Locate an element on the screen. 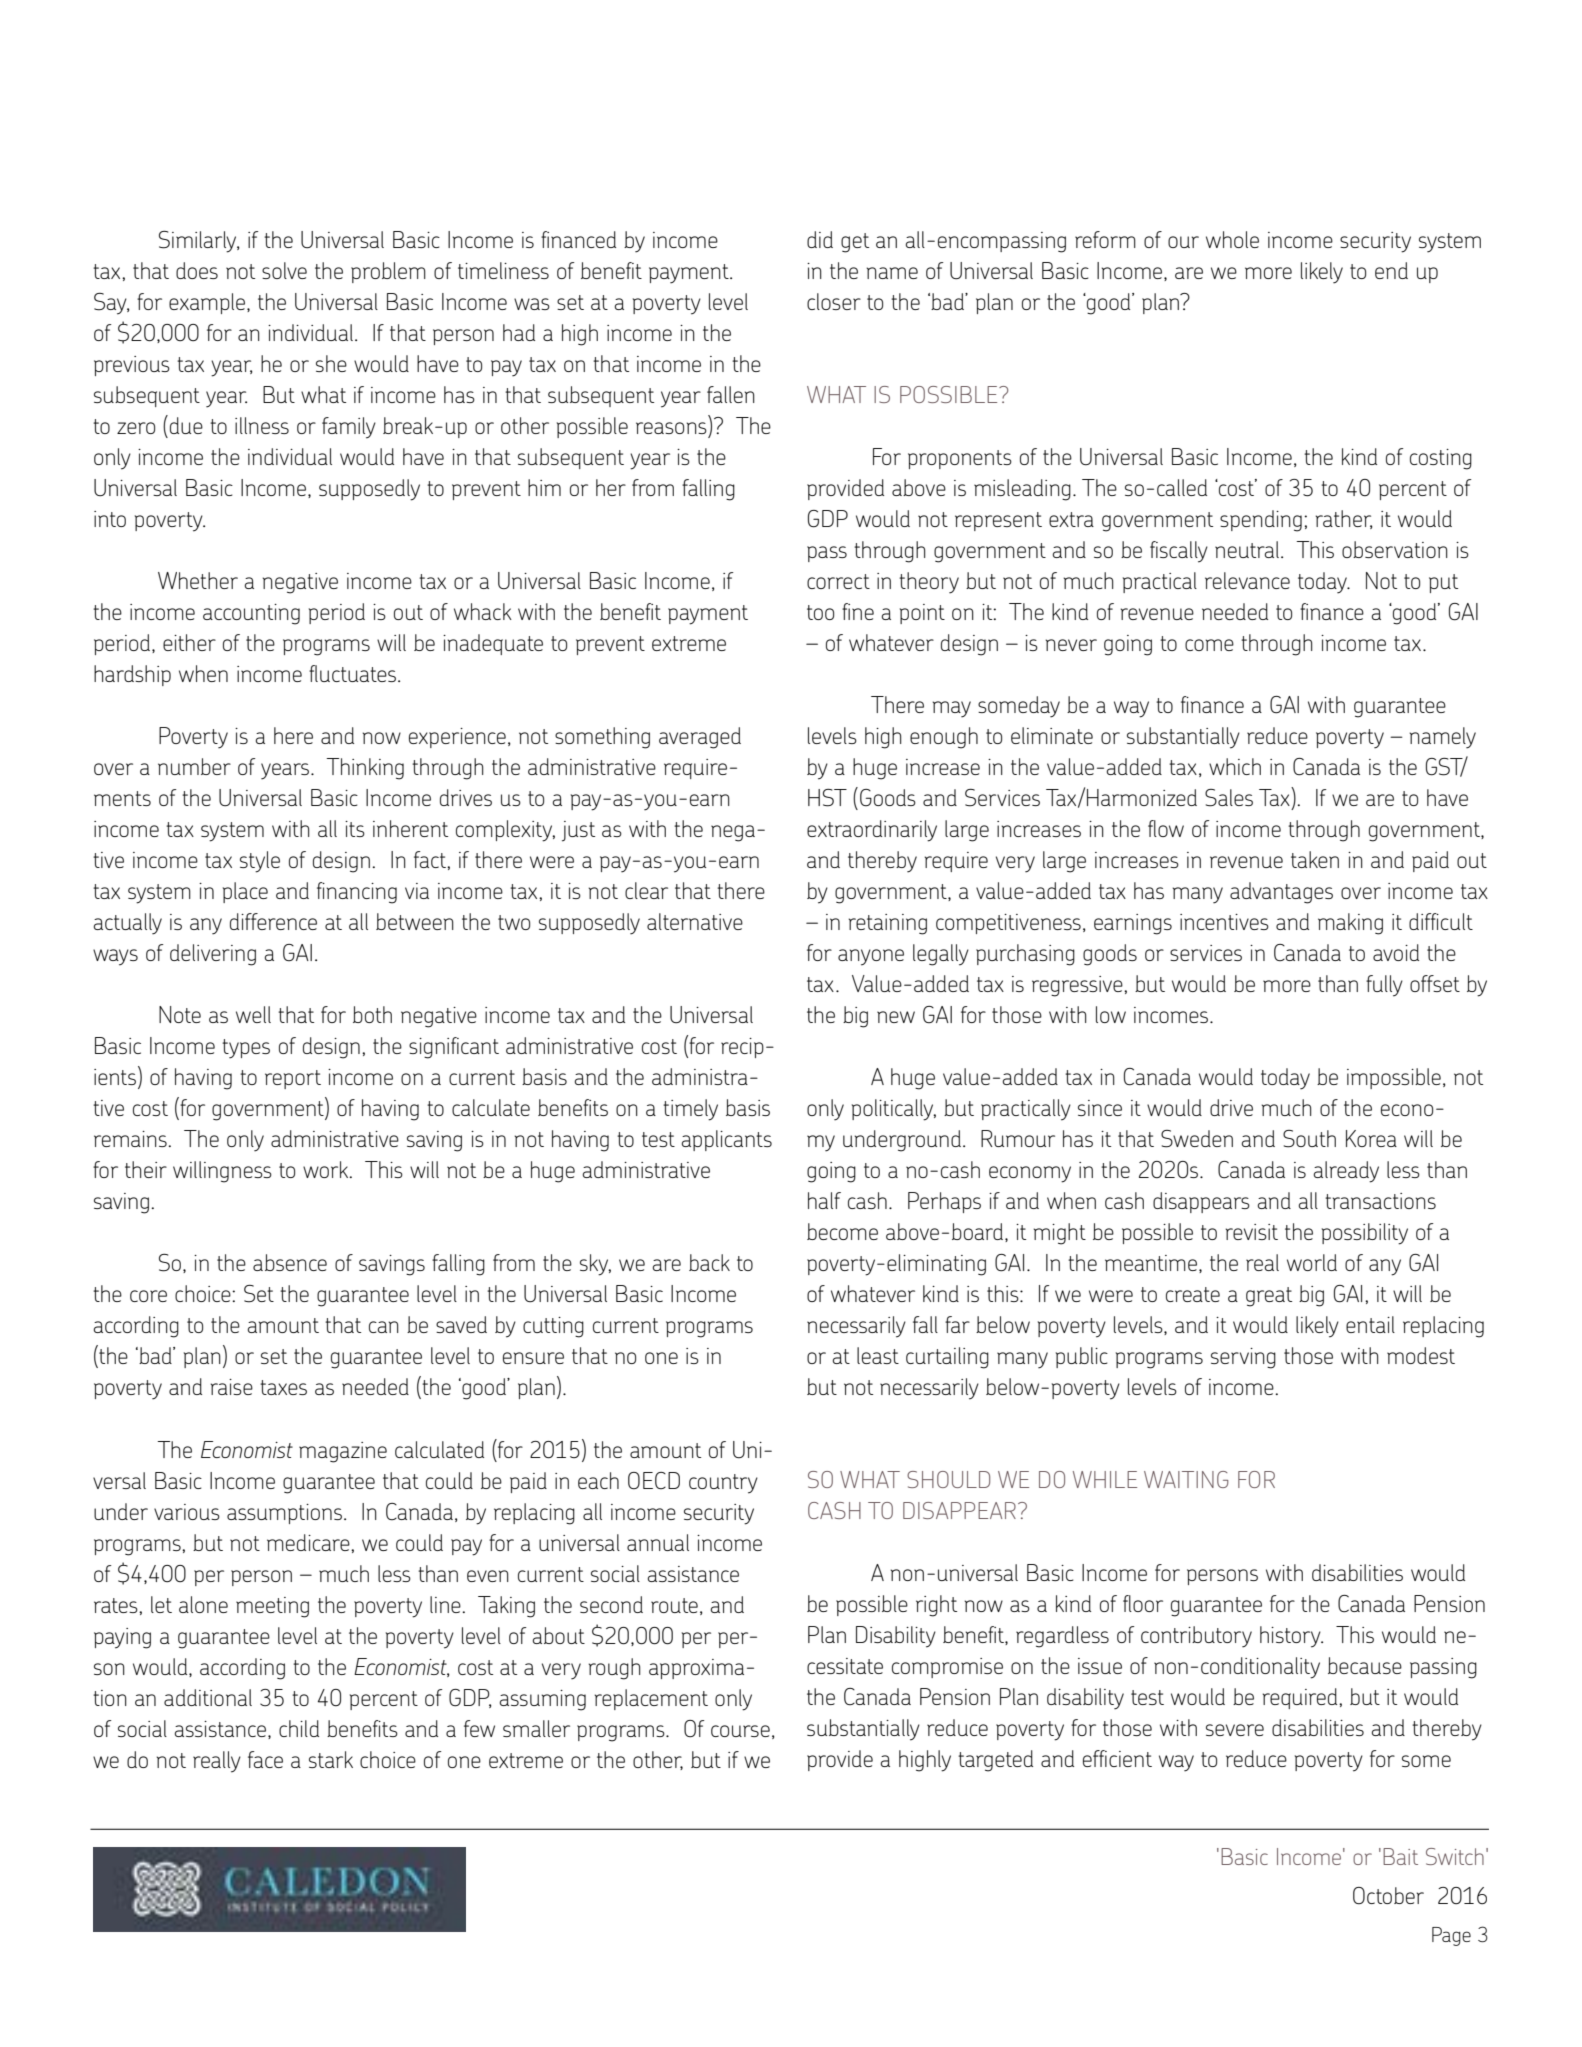 The width and height of the screenshot is (1582, 2047). style is located at coordinates (260, 862).
